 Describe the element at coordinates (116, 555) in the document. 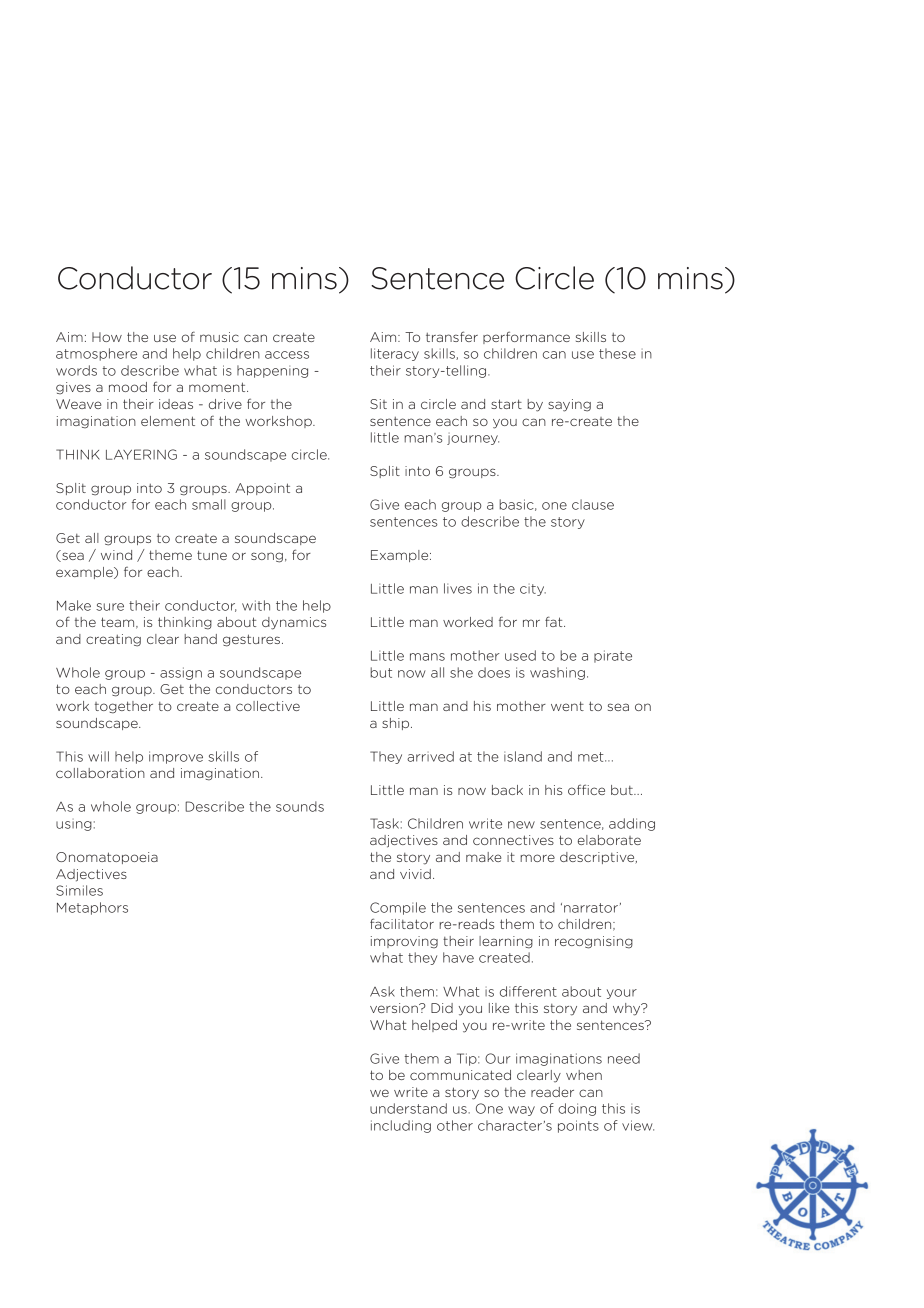

I see `wind` at that location.
